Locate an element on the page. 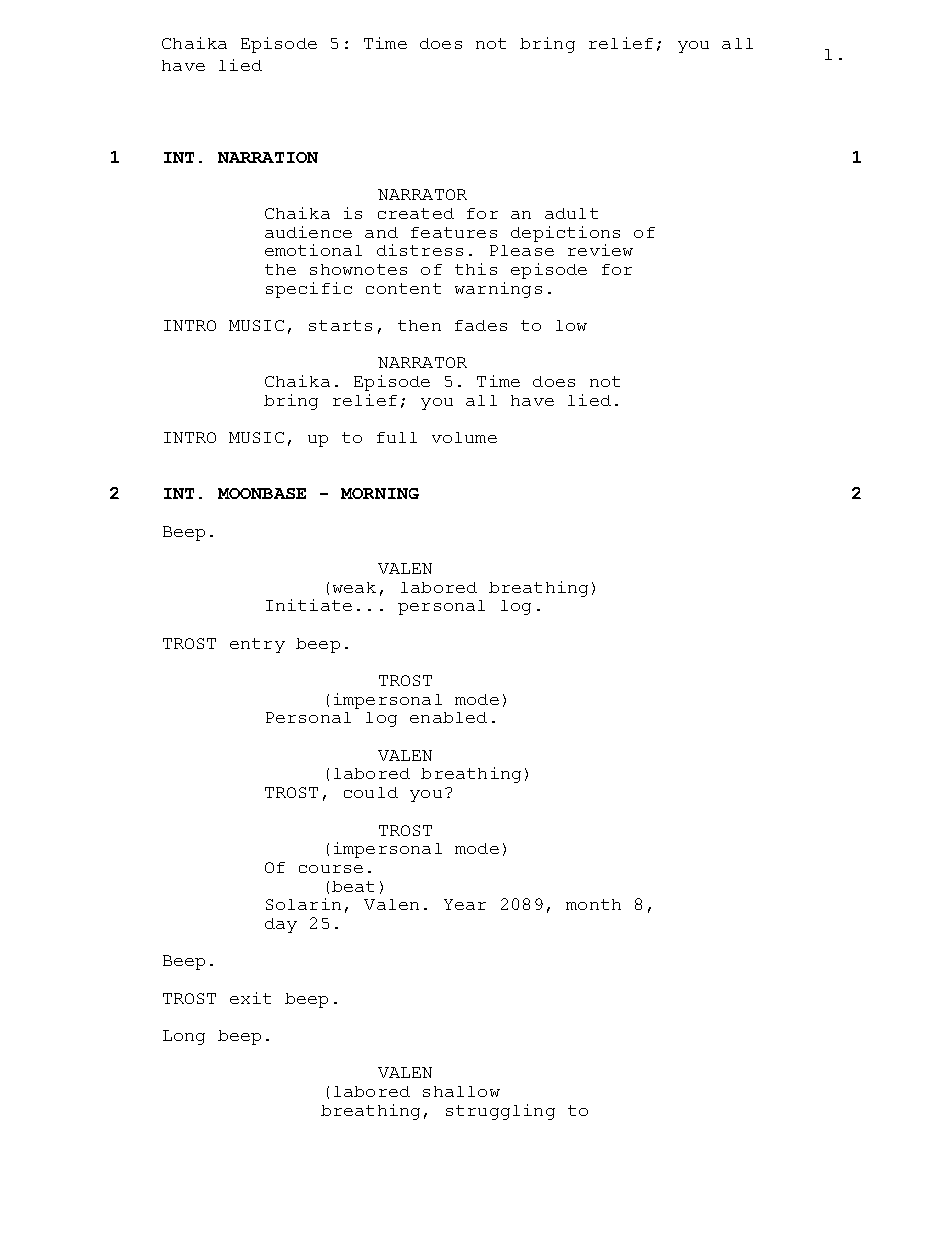  created is located at coordinates (416, 213).
